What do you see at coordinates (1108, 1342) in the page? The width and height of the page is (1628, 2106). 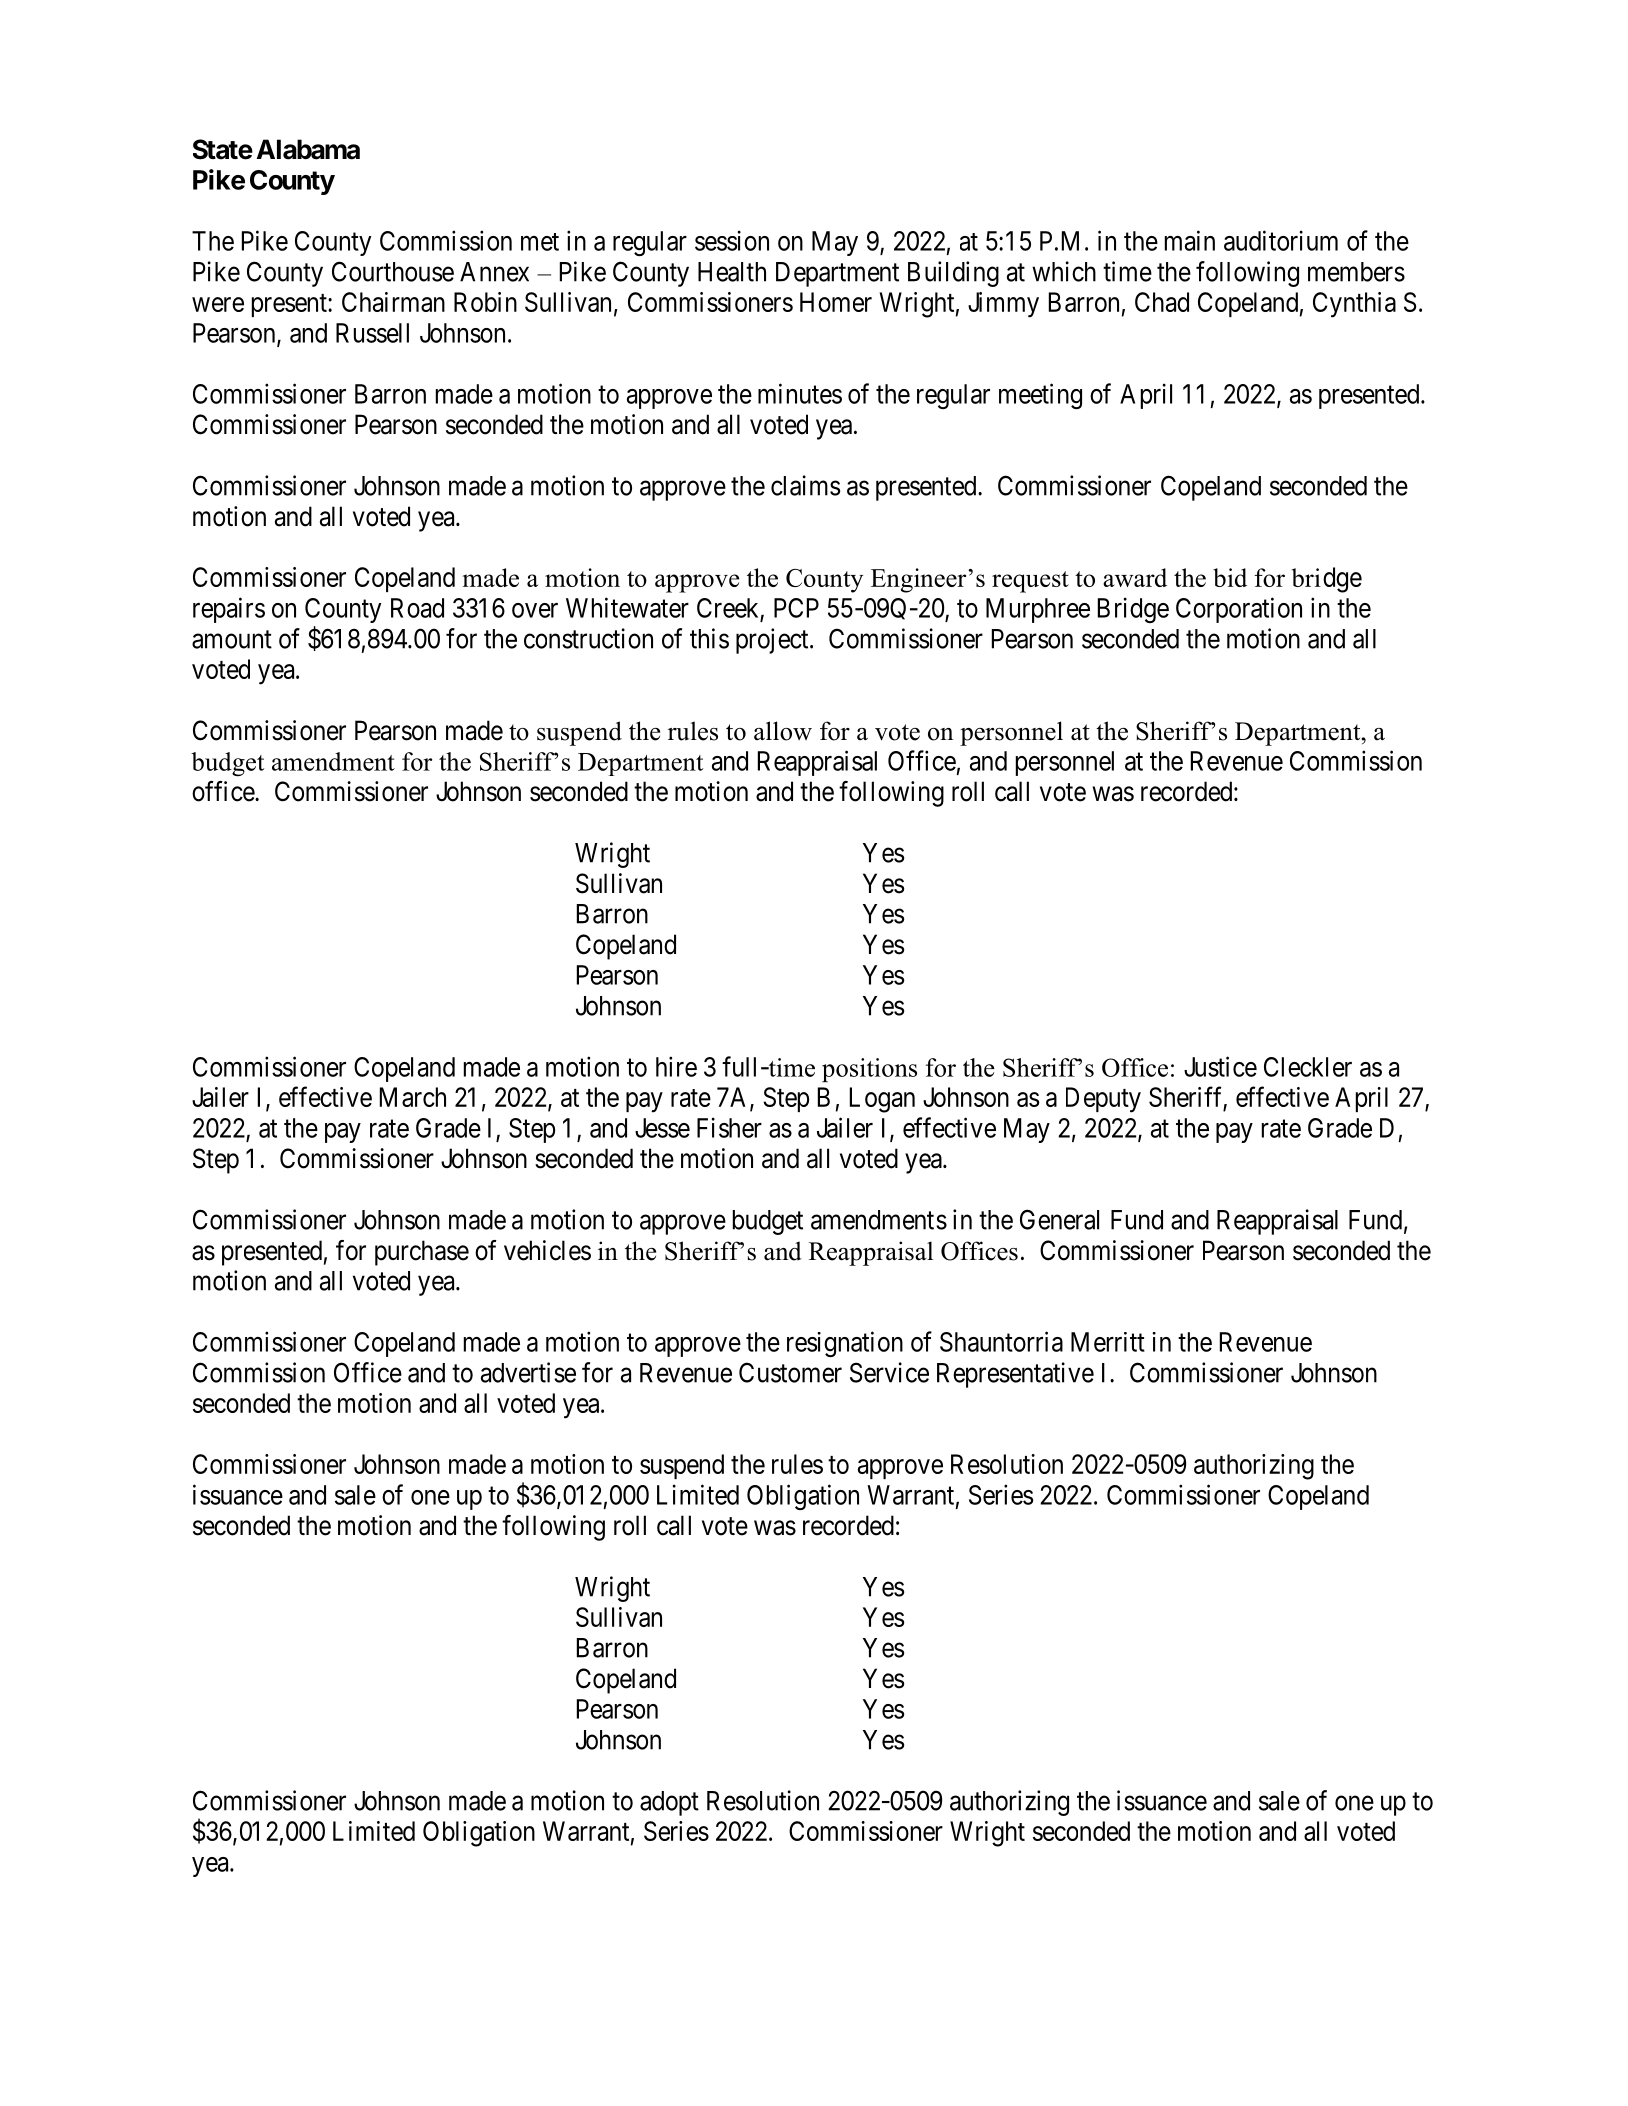 I see `Merritt` at bounding box center [1108, 1342].
